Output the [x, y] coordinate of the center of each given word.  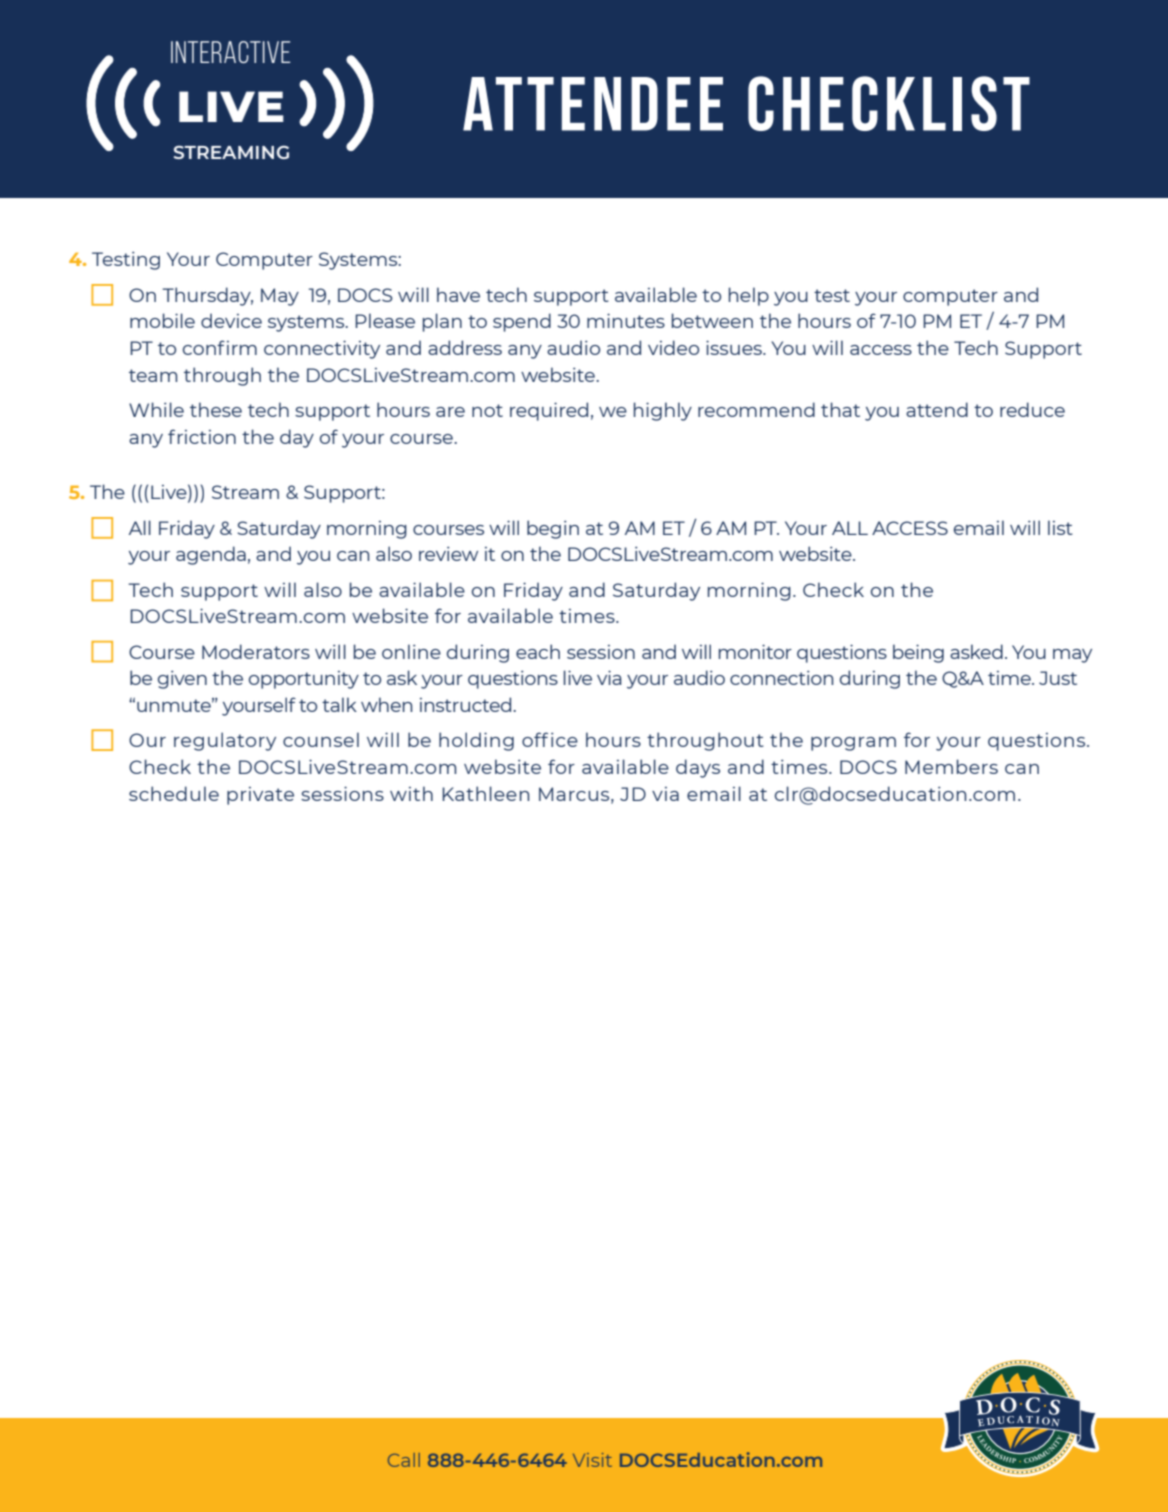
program [853, 744]
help [749, 296]
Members [951, 766]
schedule [174, 793]
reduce [1032, 409]
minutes [626, 320]
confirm [220, 347]
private [260, 796]
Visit [592, 1460]
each [538, 651]
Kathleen [485, 793]
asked [976, 651]
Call [404, 1460]
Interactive [231, 52]
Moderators [256, 651]
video [673, 347]
